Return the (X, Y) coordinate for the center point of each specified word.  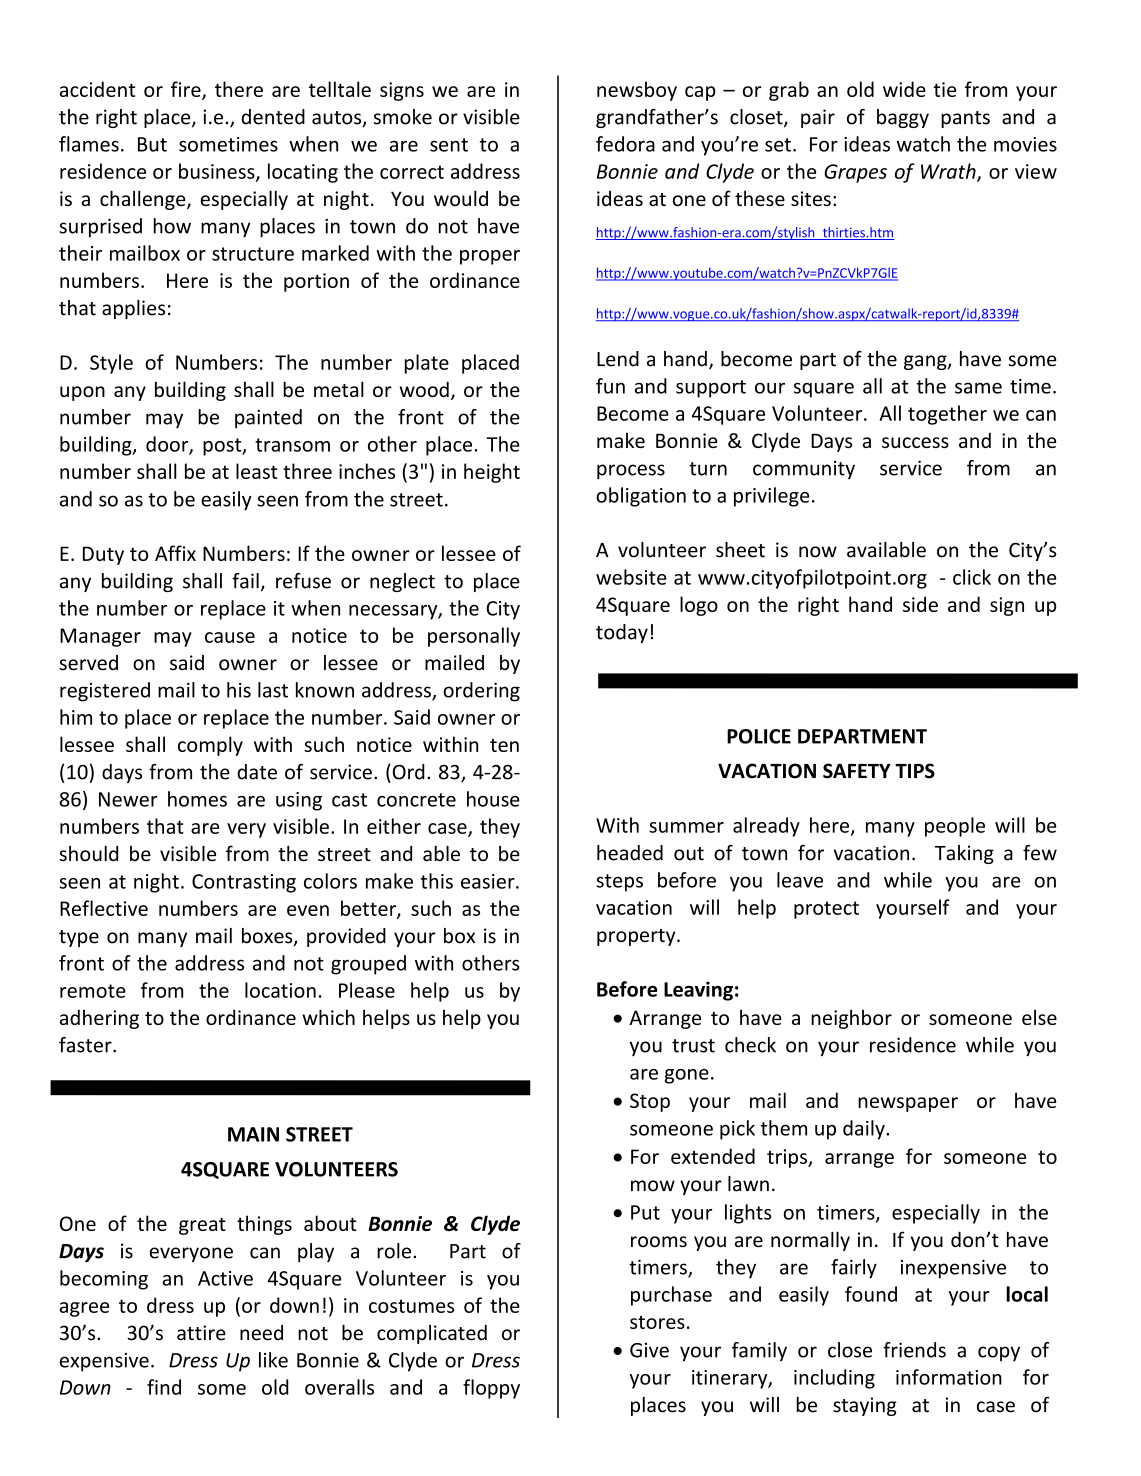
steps (619, 883)
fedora (625, 144)
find (164, 1387)
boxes (268, 937)
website (631, 577)
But (152, 144)
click (972, 577)
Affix (175, 553)
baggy (903, 118)
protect (826, 910)
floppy (491, 1389)
